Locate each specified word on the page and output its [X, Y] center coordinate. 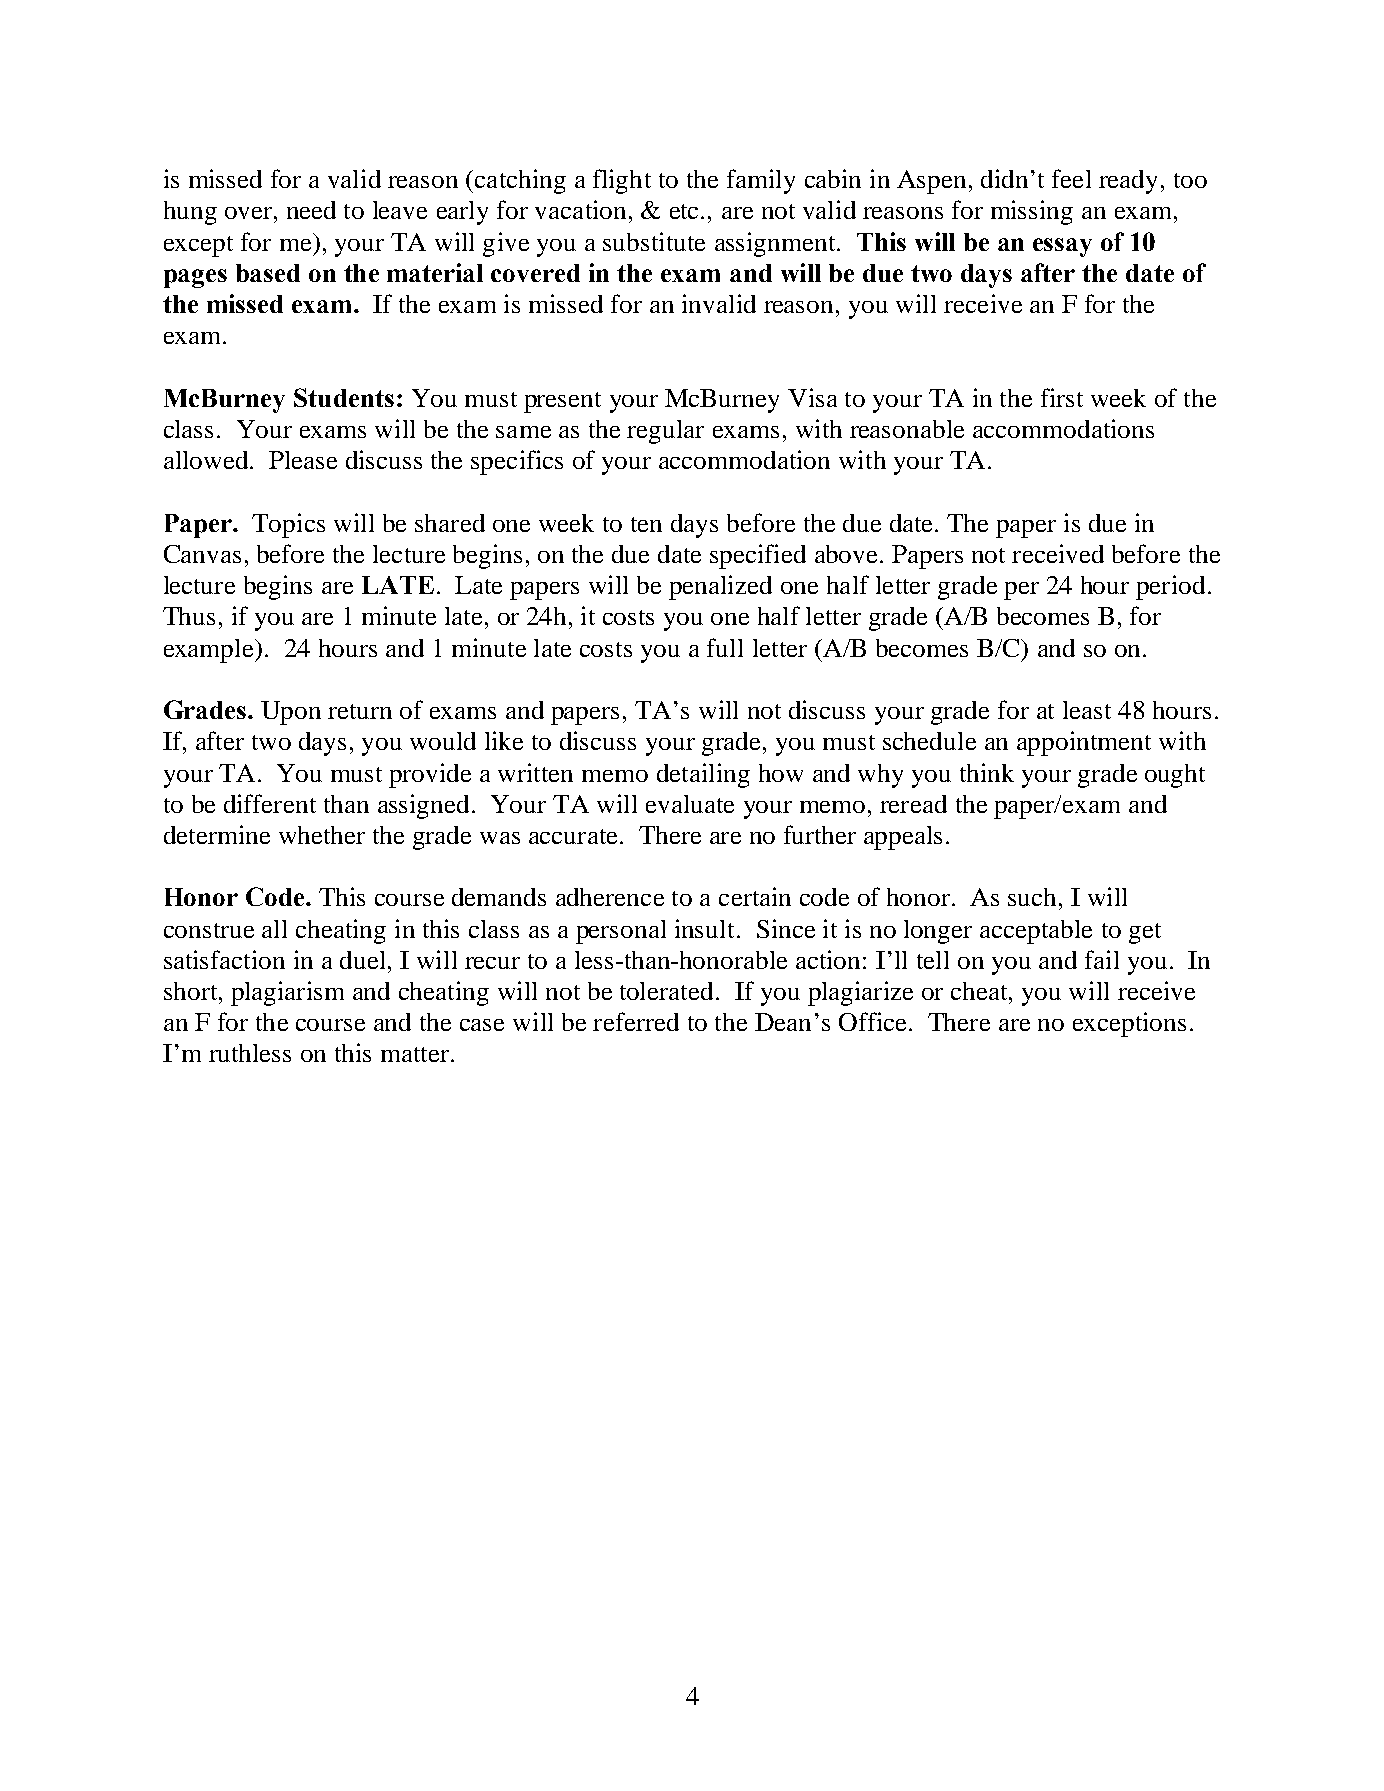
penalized [720, 587]
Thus [189, 616]
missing [1032, 212]
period [1170, 587]
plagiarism [287, 993]
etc [684, 211]
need [311, 210]
